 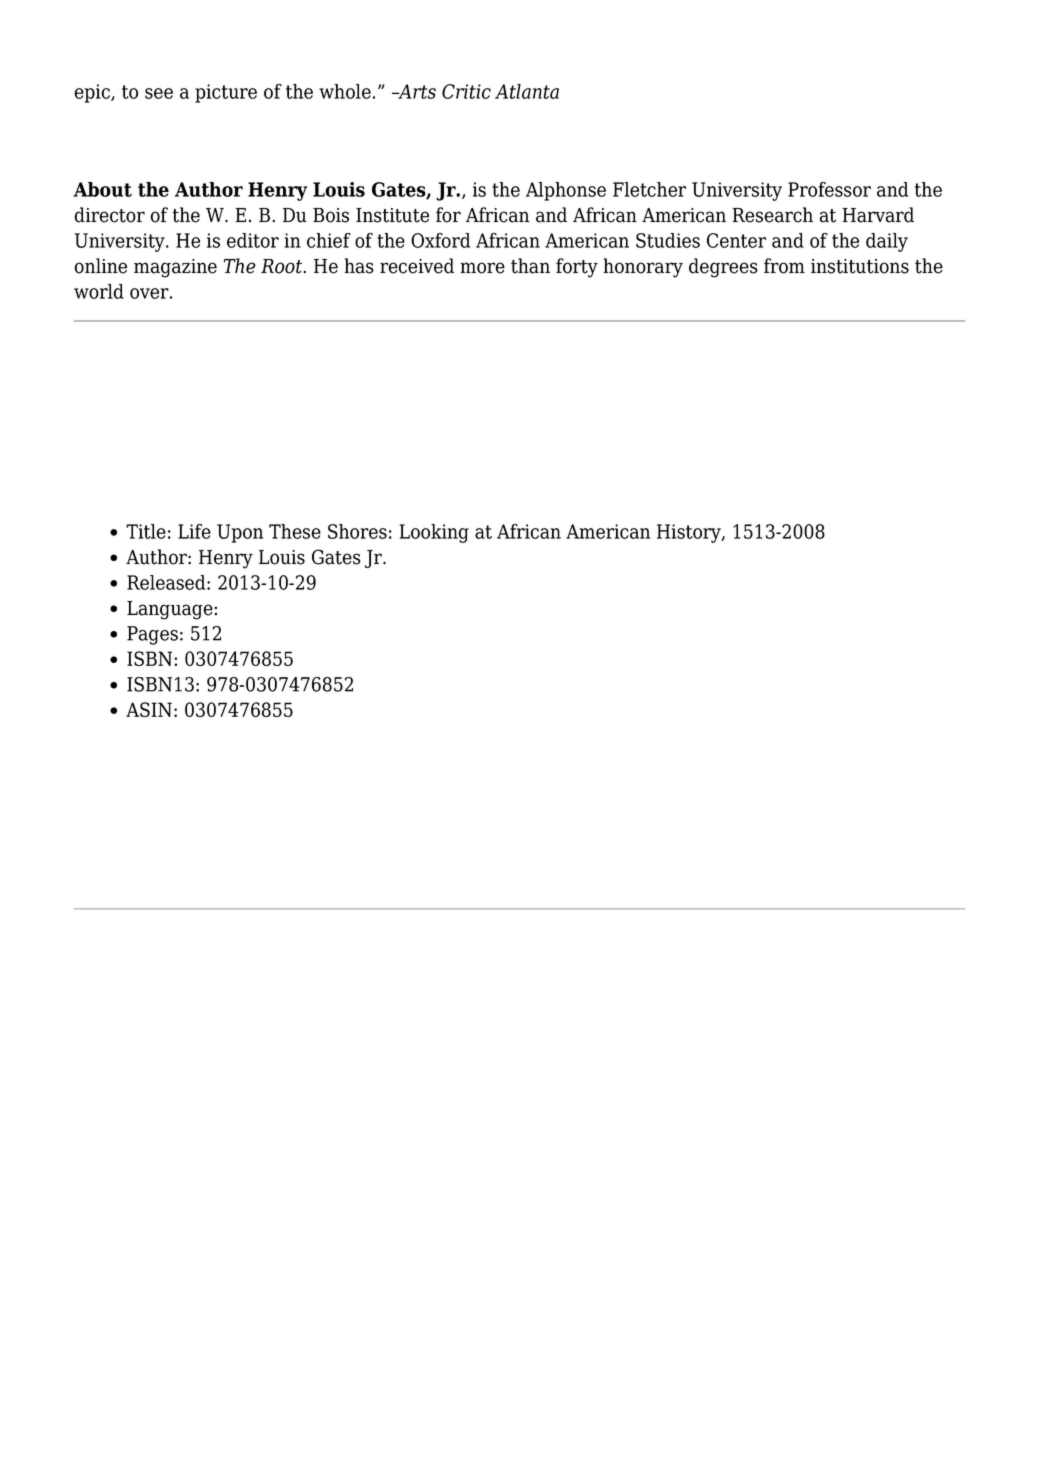 I want to click on Shores, so click(x=357, y=531).
